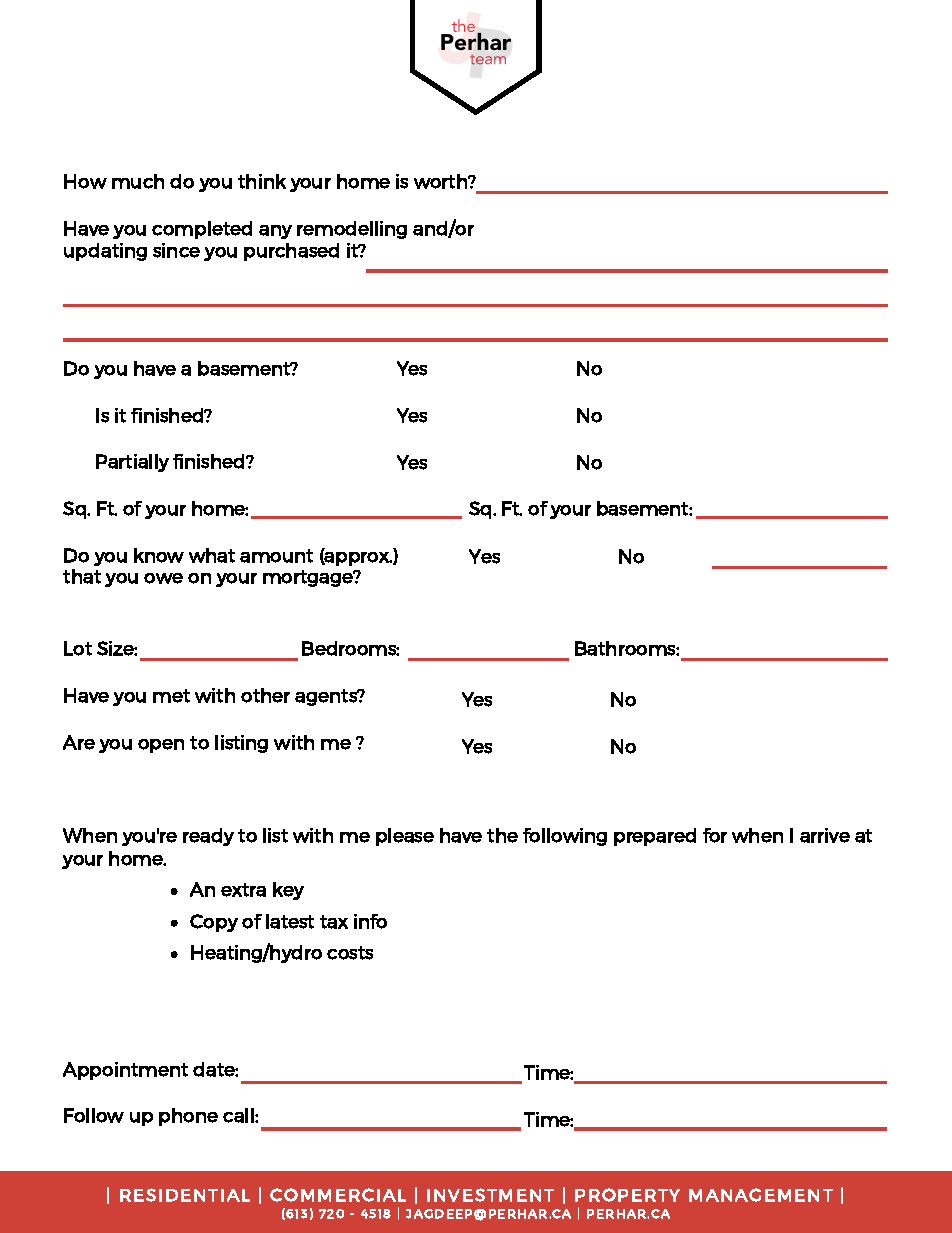 This screenshot has height=1233, width=952. I want to click on met, so click(171, 696).
